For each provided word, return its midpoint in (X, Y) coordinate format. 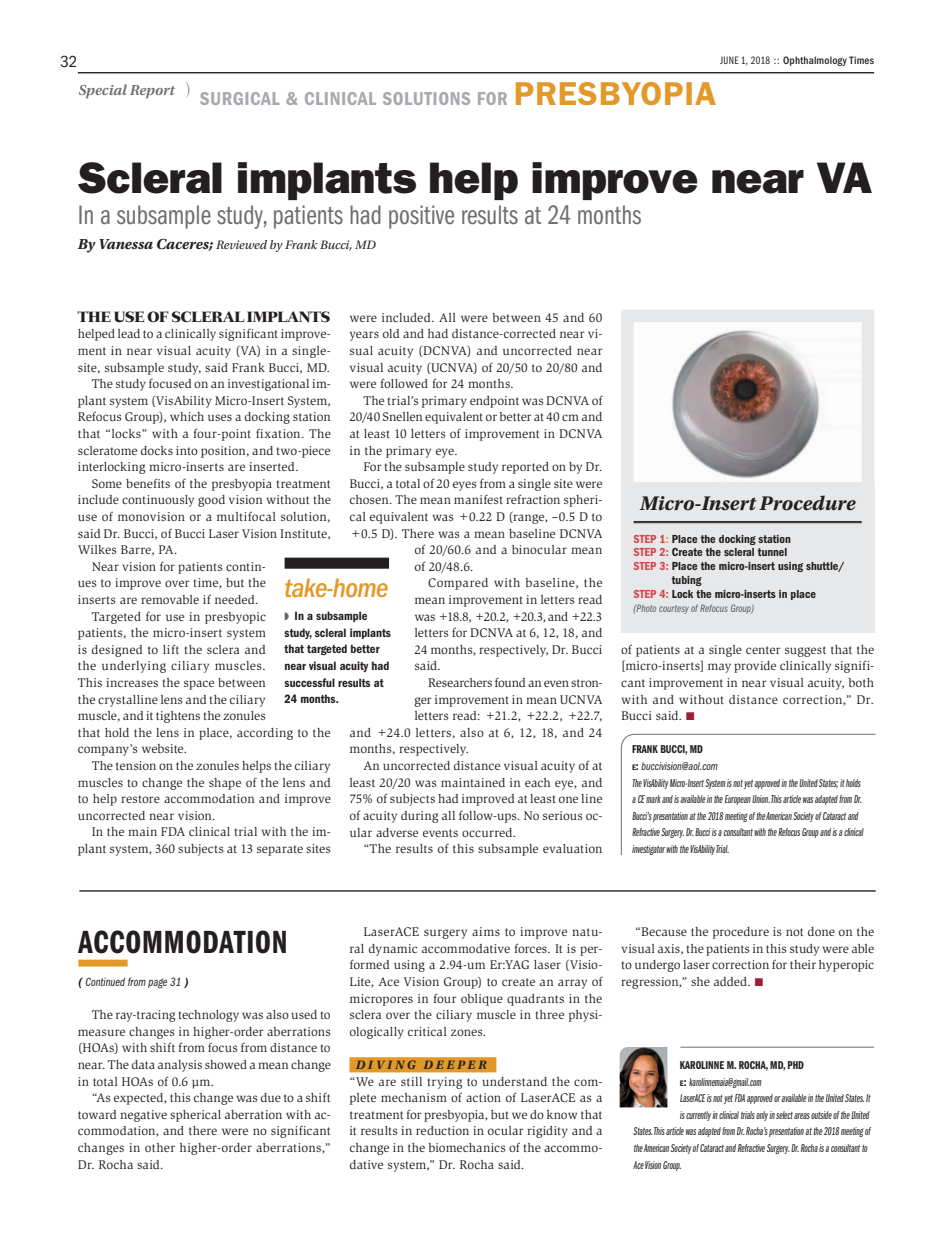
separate (280, 850)
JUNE (729, 60)
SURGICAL (239, 98)
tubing (687, 581)
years (364, 336)
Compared (458, 584)
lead (129, 333)
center (763, 650)
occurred (488, 832)
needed (236, 599)
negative (143, 1116)
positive (421, 217)
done (821, 931)
